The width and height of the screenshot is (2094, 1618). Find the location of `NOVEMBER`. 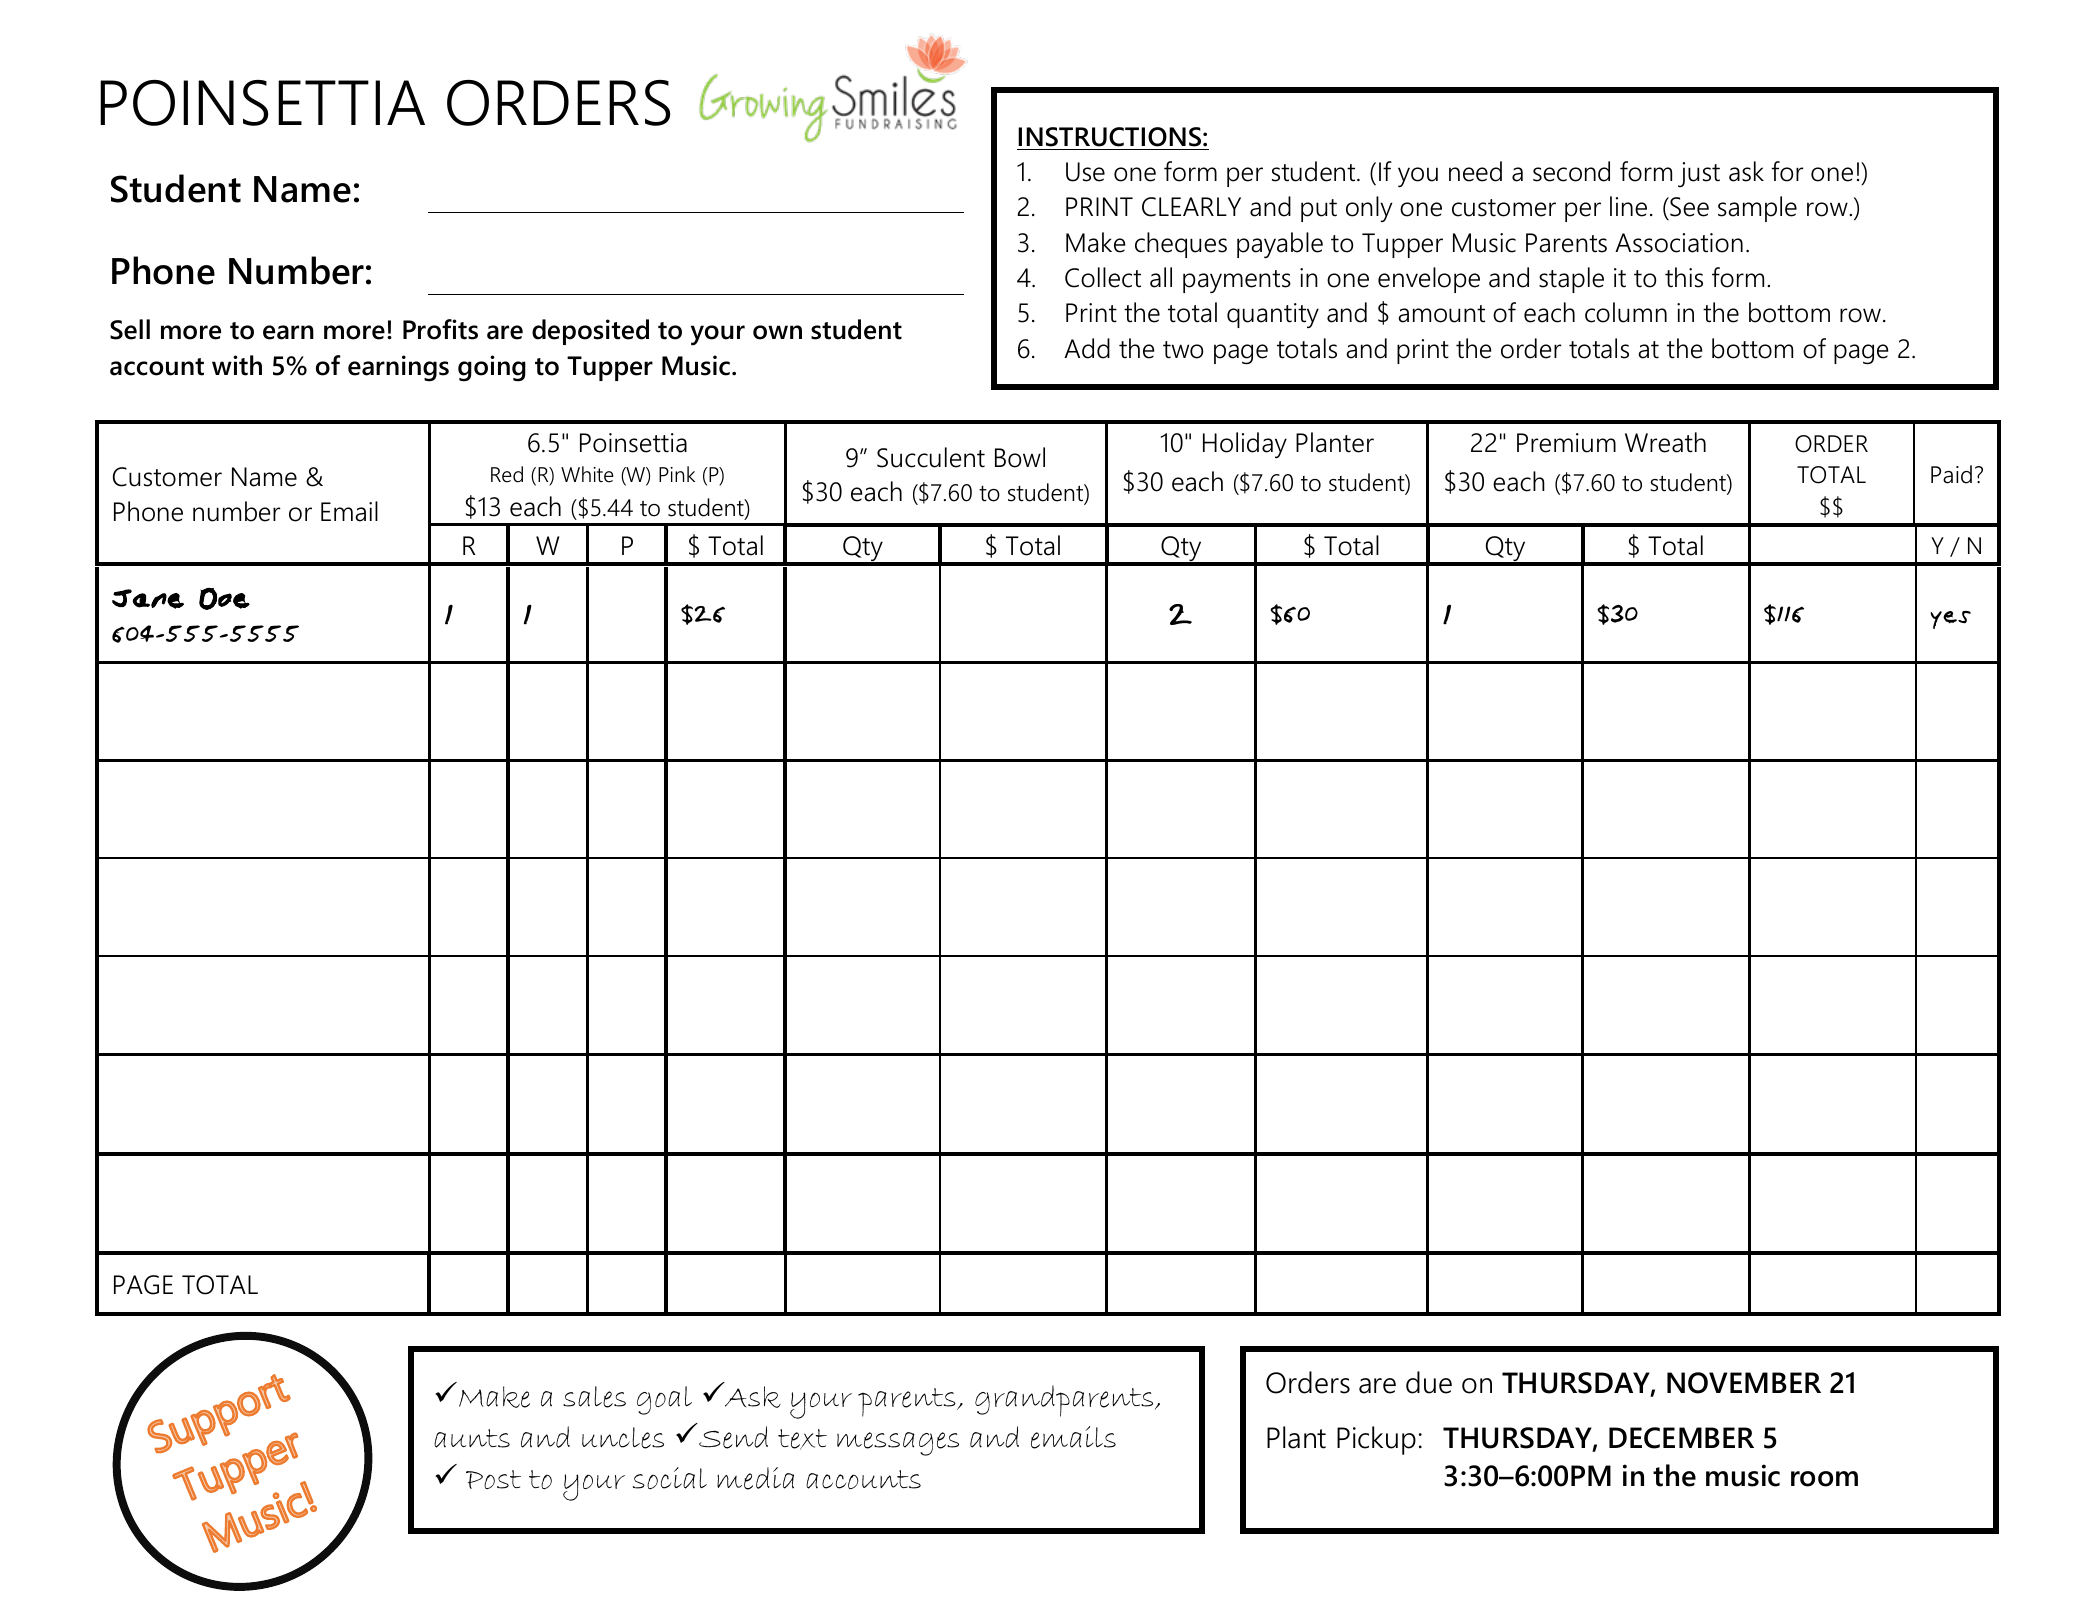

NOVEMBER is located at coordinates (1744, 1383).
